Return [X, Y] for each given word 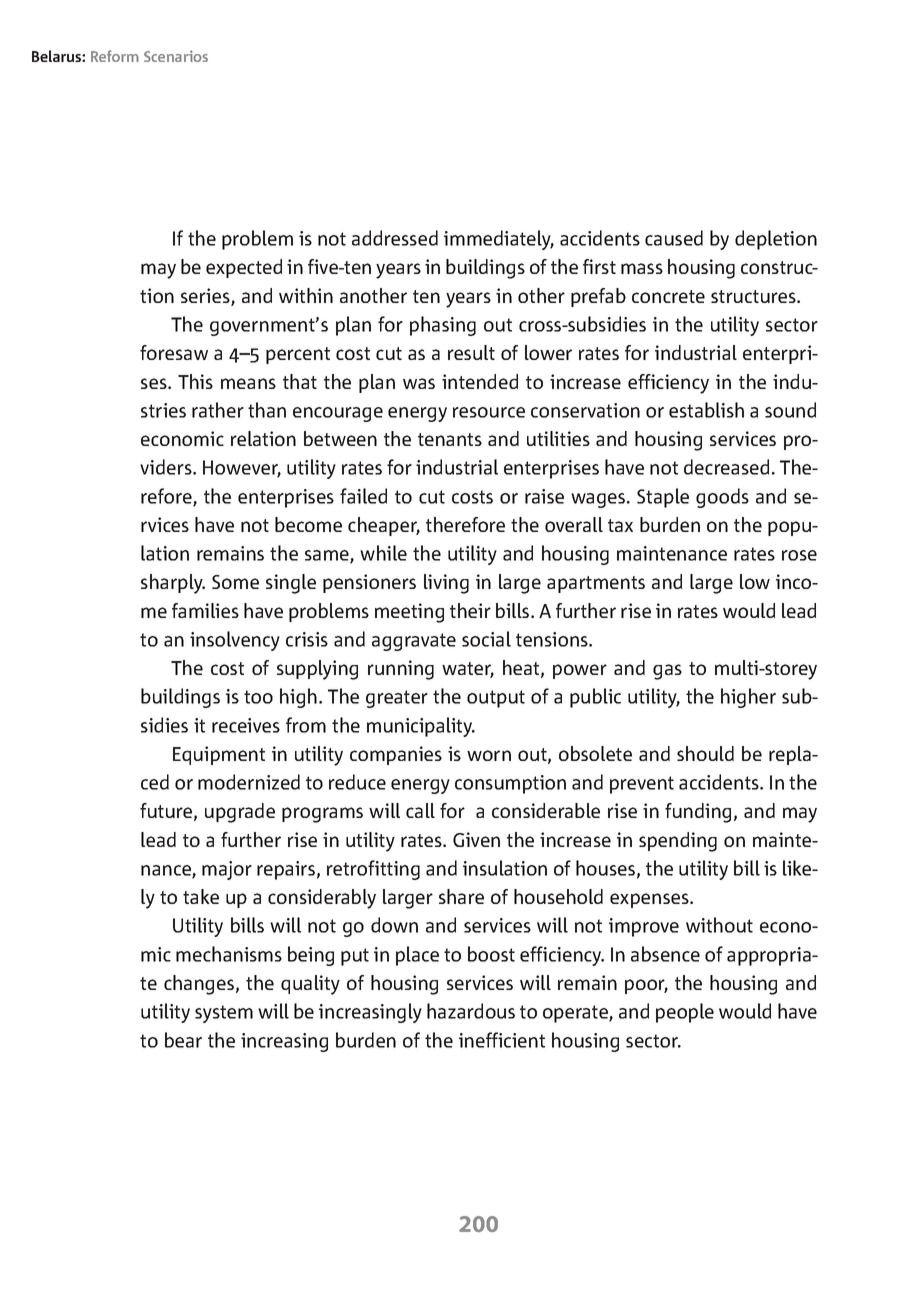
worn [489, 755]
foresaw [174, 352]
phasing [443, 326]
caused [674, 238]
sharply [173, 584]
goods [722, 498]
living [446, 584]
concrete [668, 296]
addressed [395, 238]
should [705, 753]
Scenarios [176, 56]
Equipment [219, 755]
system [224, 1014]
